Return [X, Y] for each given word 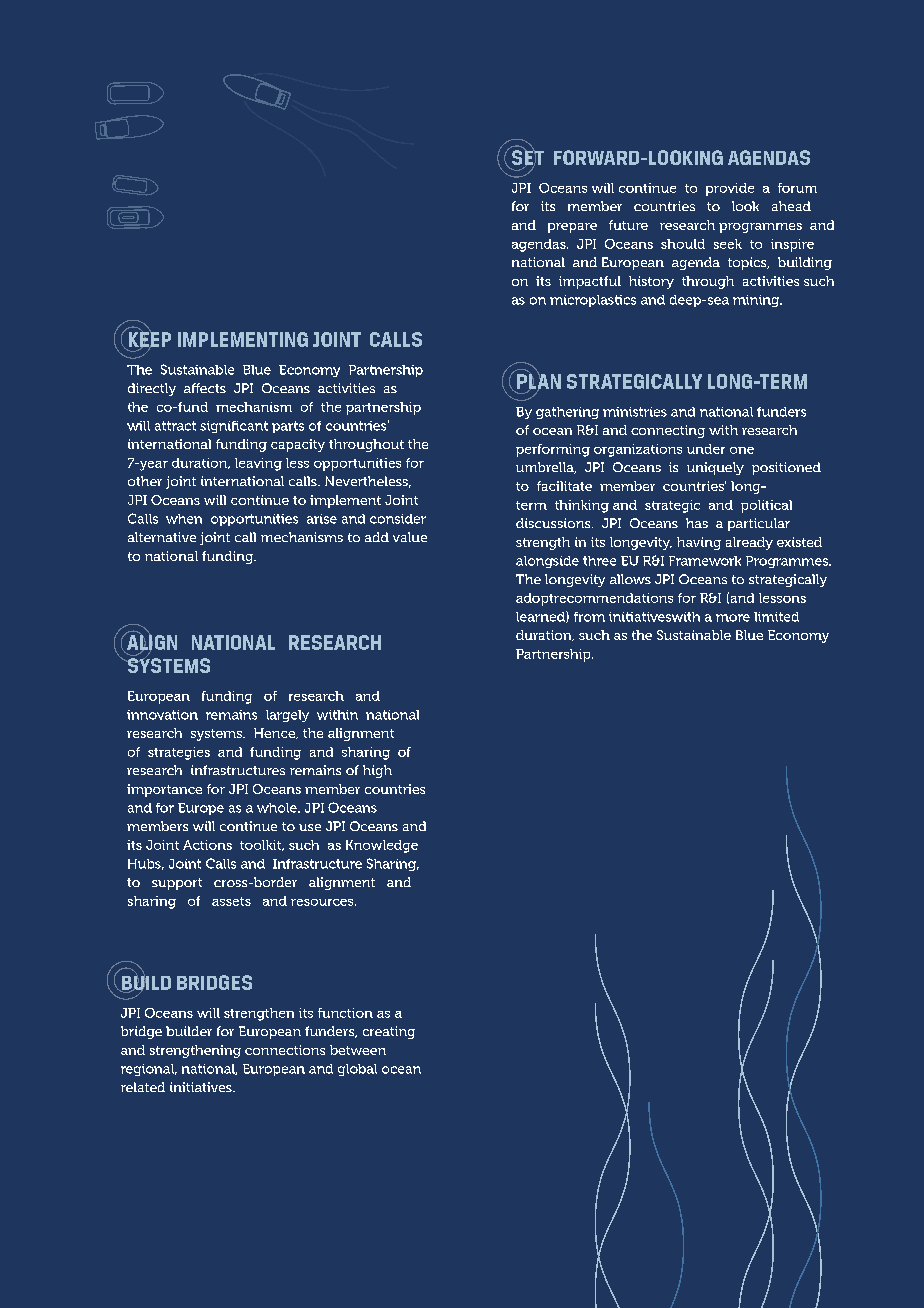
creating [389, 1032]
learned [541, 617]
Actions [207, 845]
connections [285, 1050]
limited [776, 617]
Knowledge [382, 846]
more [733, 618]
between [358, 1050]
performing [553, 450]
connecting [668, 431]
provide [730, 189]
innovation [162, 715]
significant [234, 427]
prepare [572, 228]
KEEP [150, 339]
